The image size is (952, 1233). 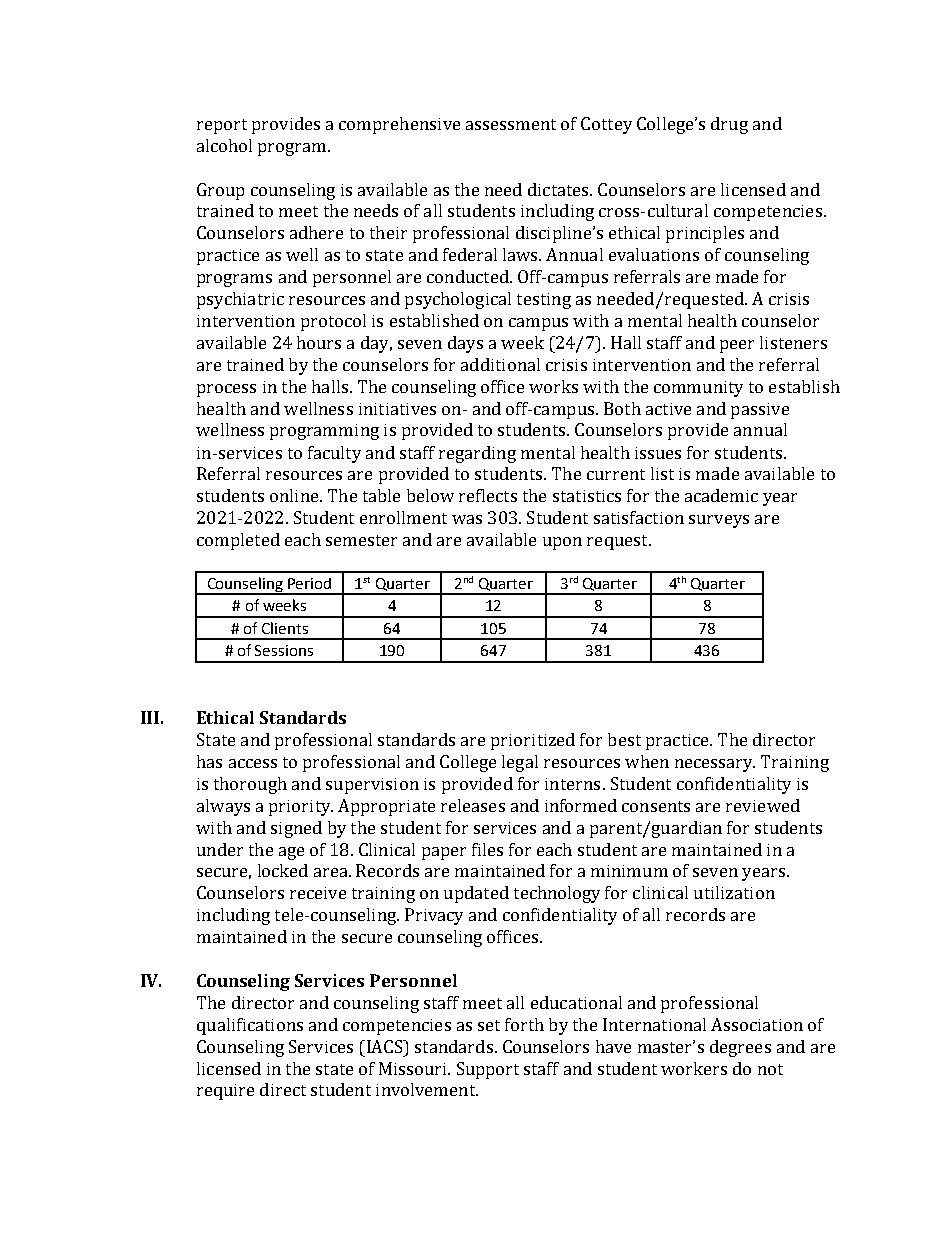 I want to click on psychiatric, so click(x=240, y=300).
